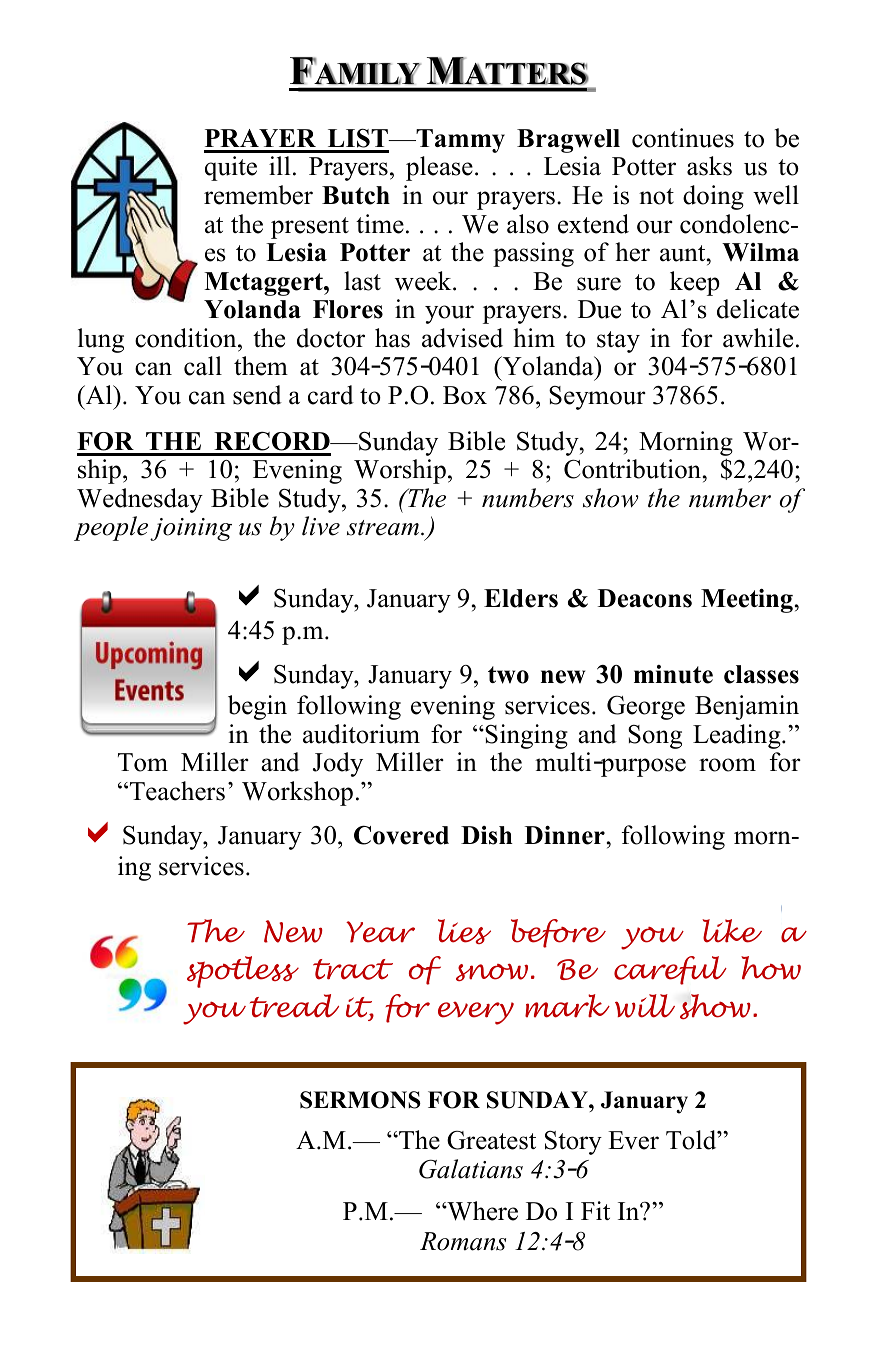  What do you see at coordinates (231, 168) in the screenshot?
I see `quite` at bounding box center [231, 168].
